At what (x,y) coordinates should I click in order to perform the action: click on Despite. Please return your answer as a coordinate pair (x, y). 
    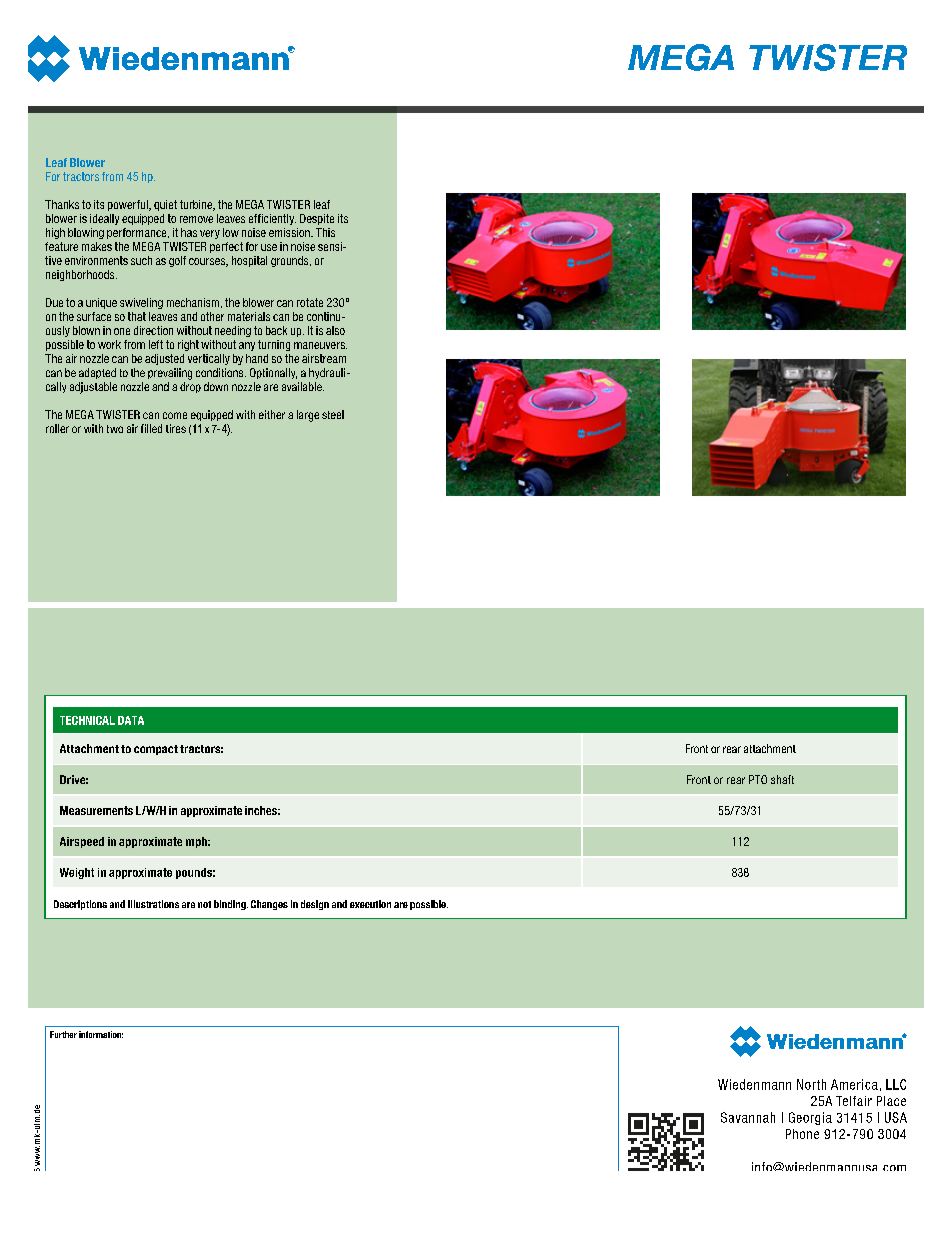
    Looking at the image, I should click on (317, 219).
